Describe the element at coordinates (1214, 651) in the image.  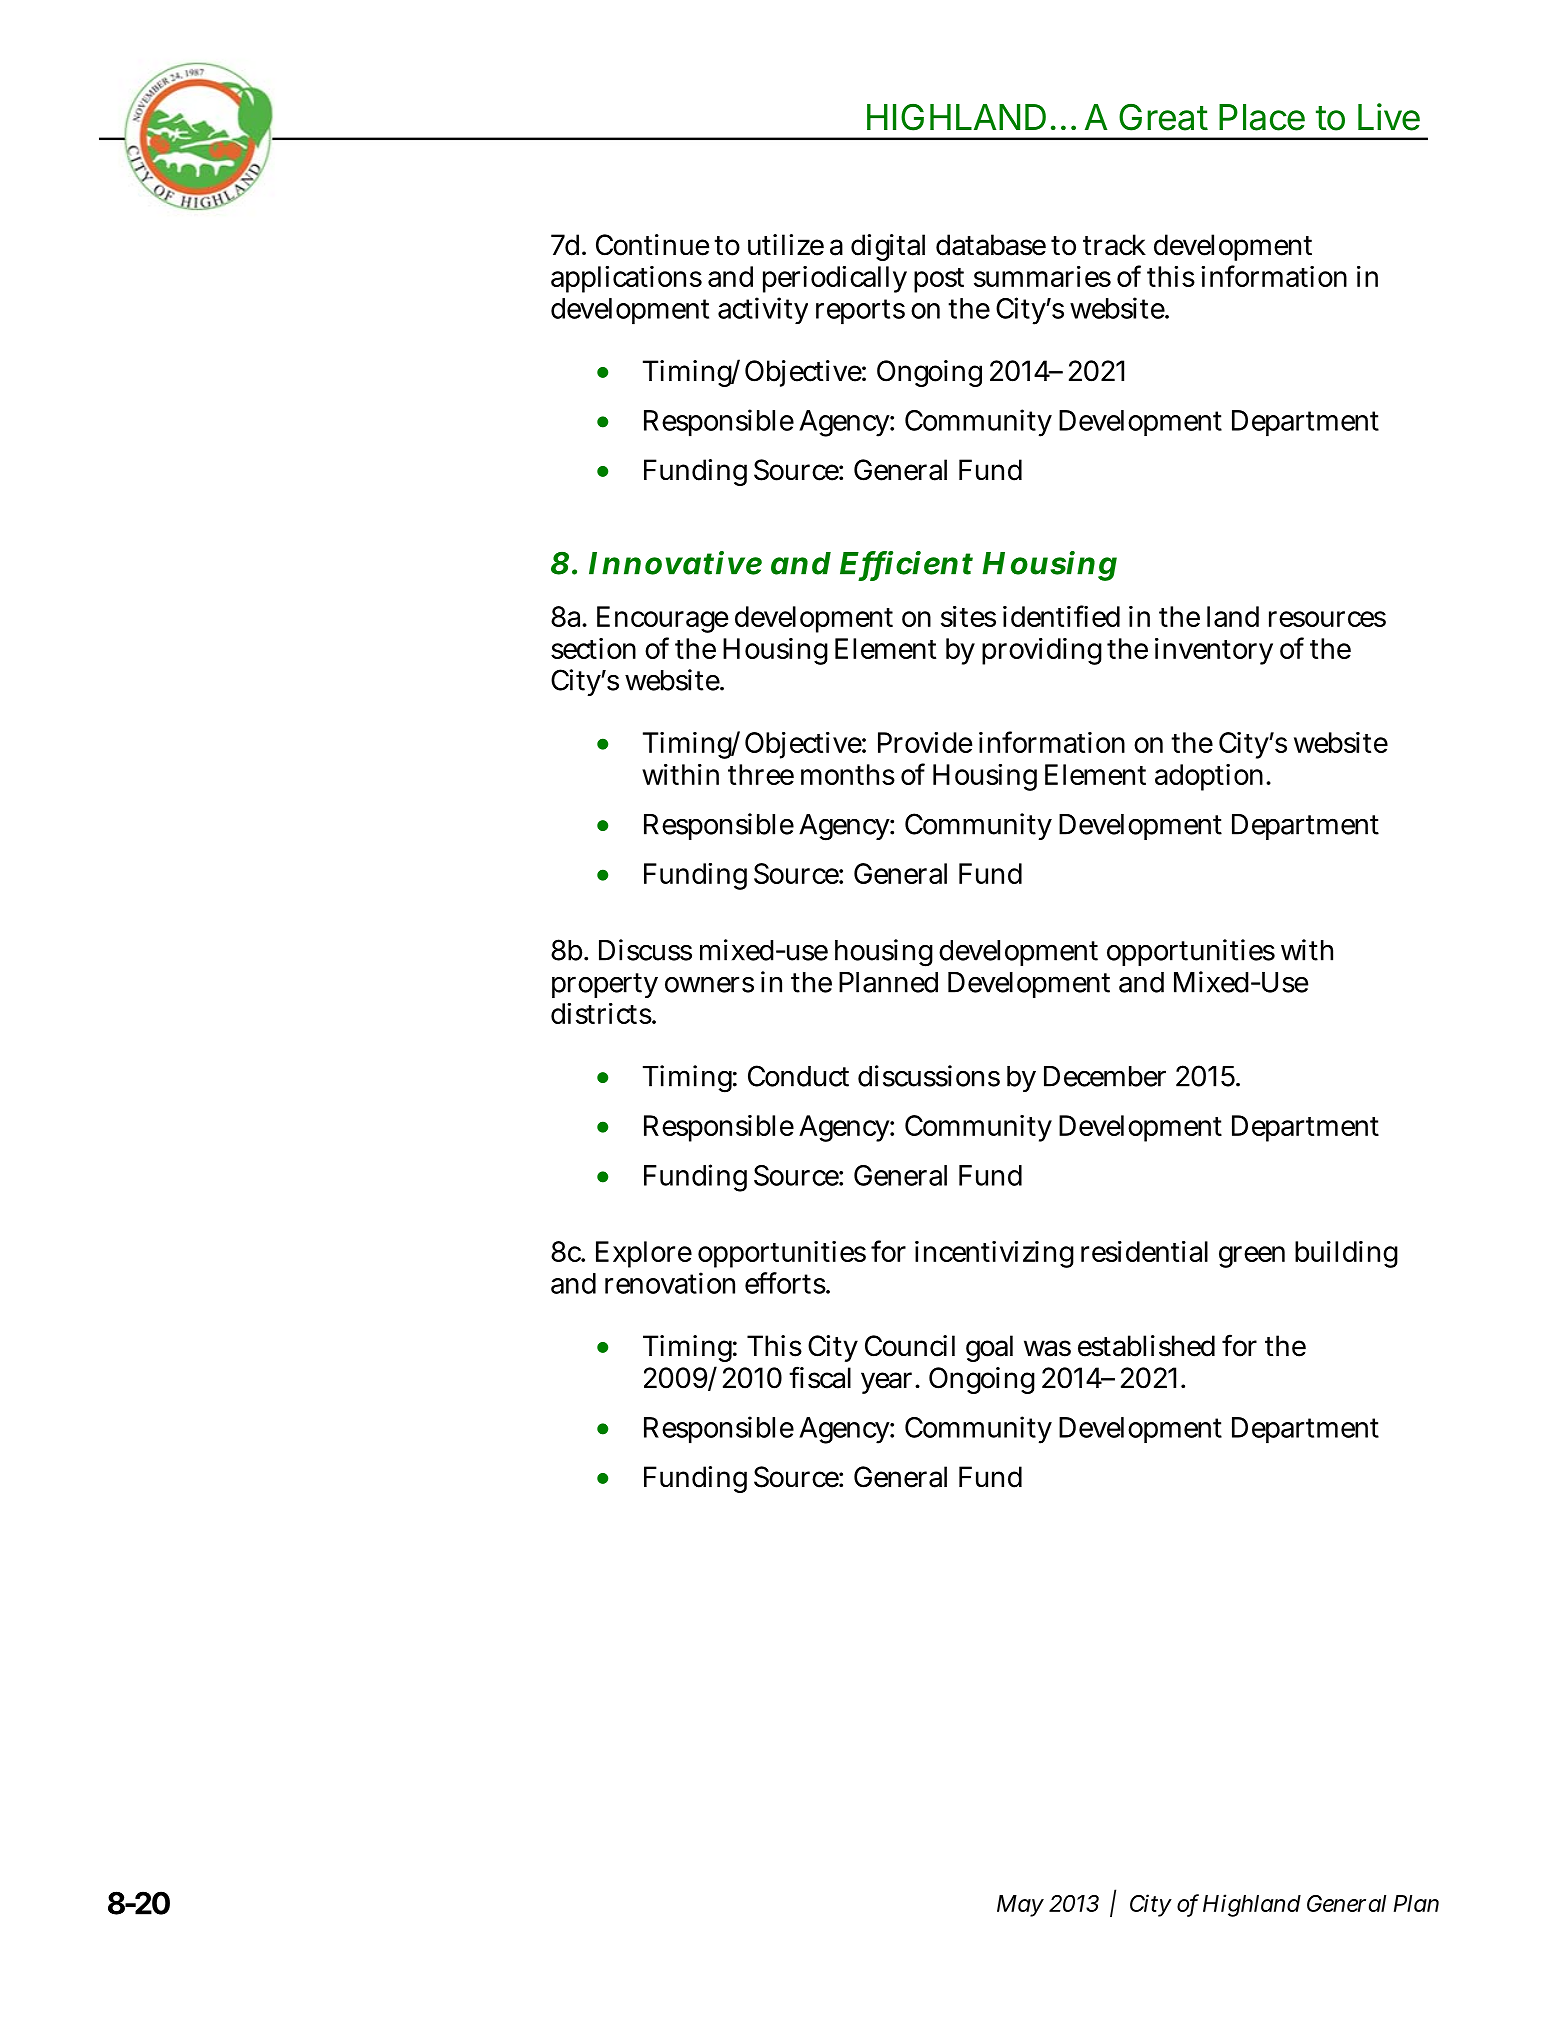
I see `inventory` at that location.
